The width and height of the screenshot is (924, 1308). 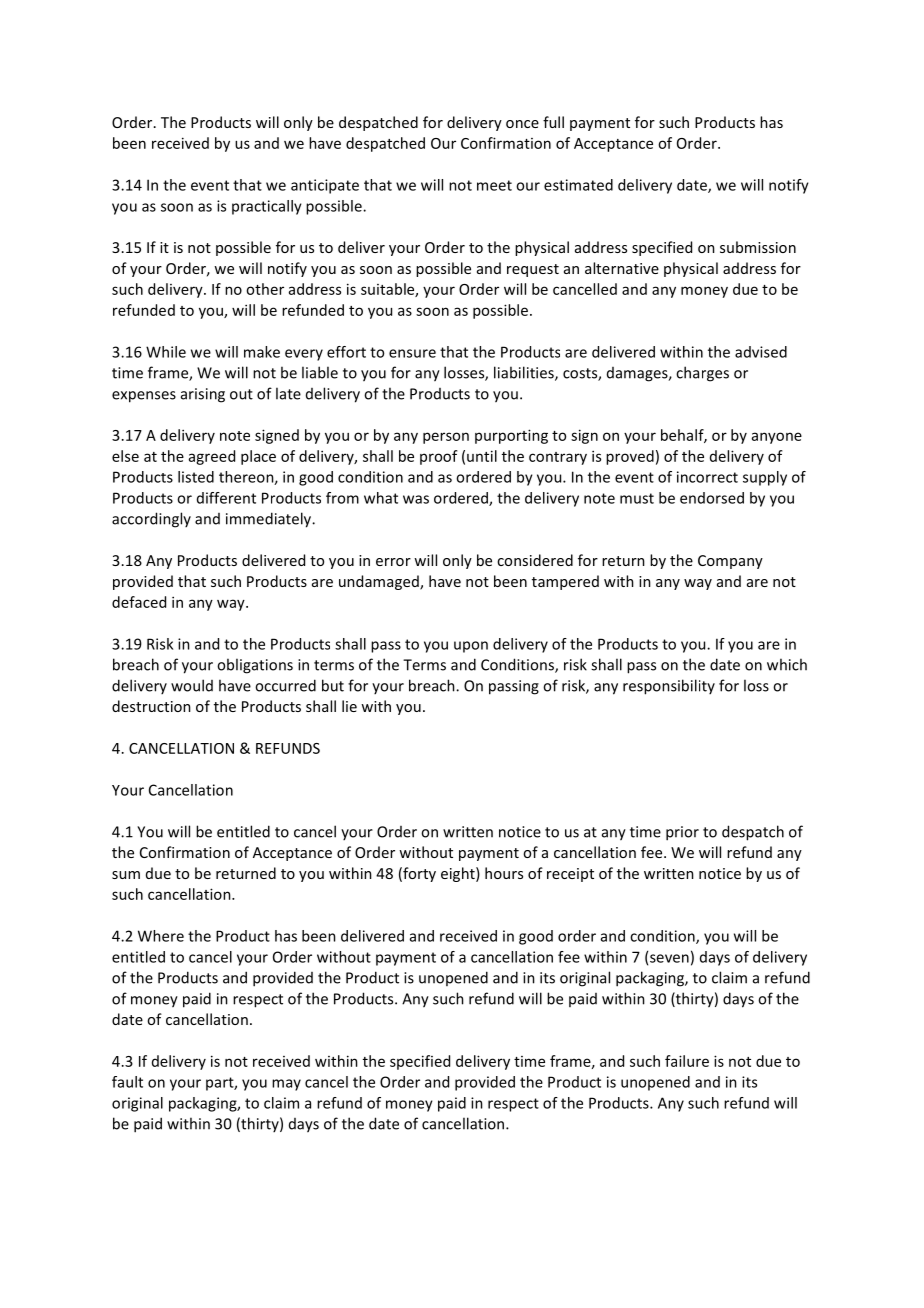 What do you see at coordinates (416, 499) in the screenshot?
I see `was` at bounding box center [416, 499].
